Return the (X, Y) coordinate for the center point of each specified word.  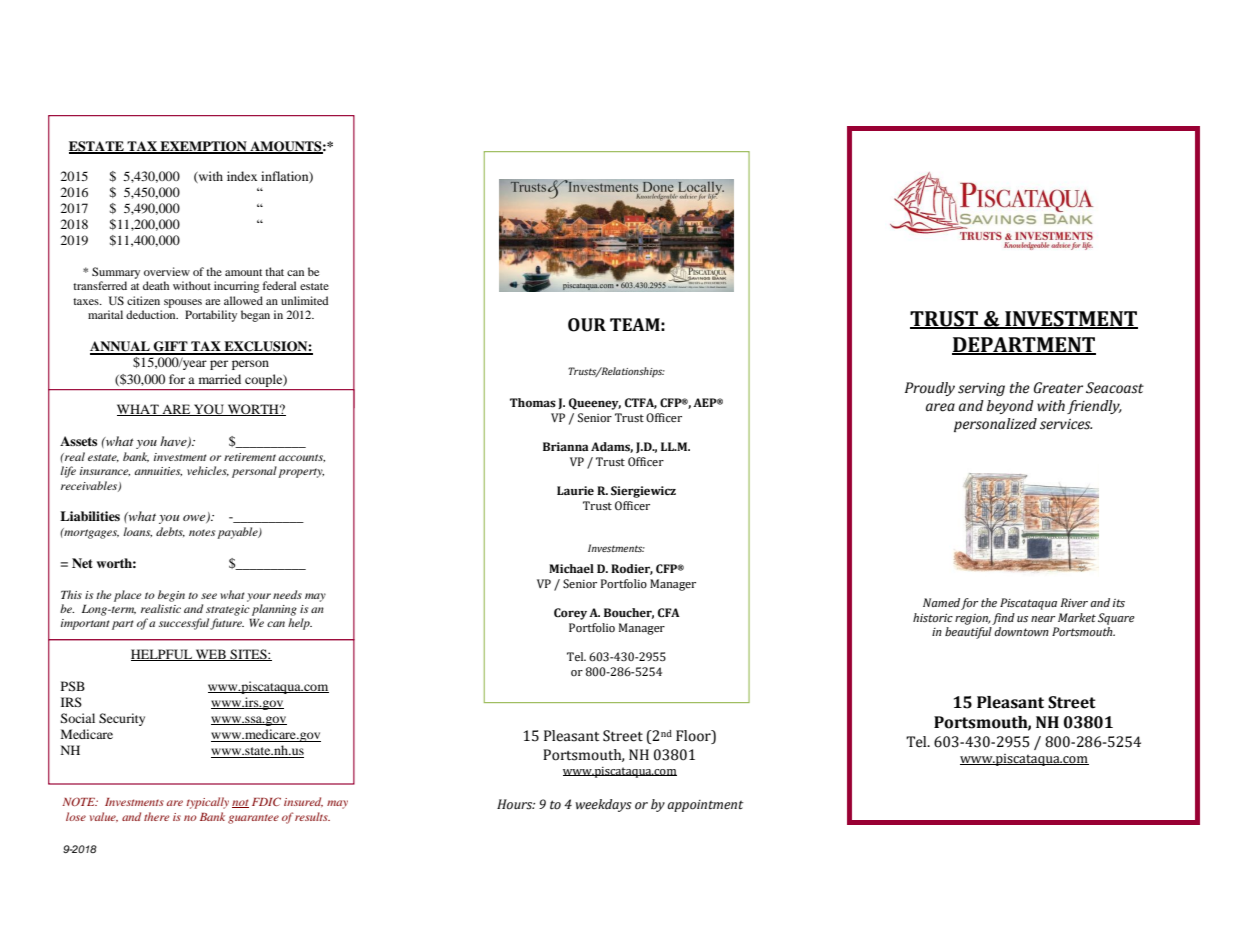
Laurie (575, 491)
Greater (1058, 388)
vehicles (208, 471)
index (242, 176)
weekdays (603, 805)
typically (207, 803)
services (1066, 424)
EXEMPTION (203, 147)
